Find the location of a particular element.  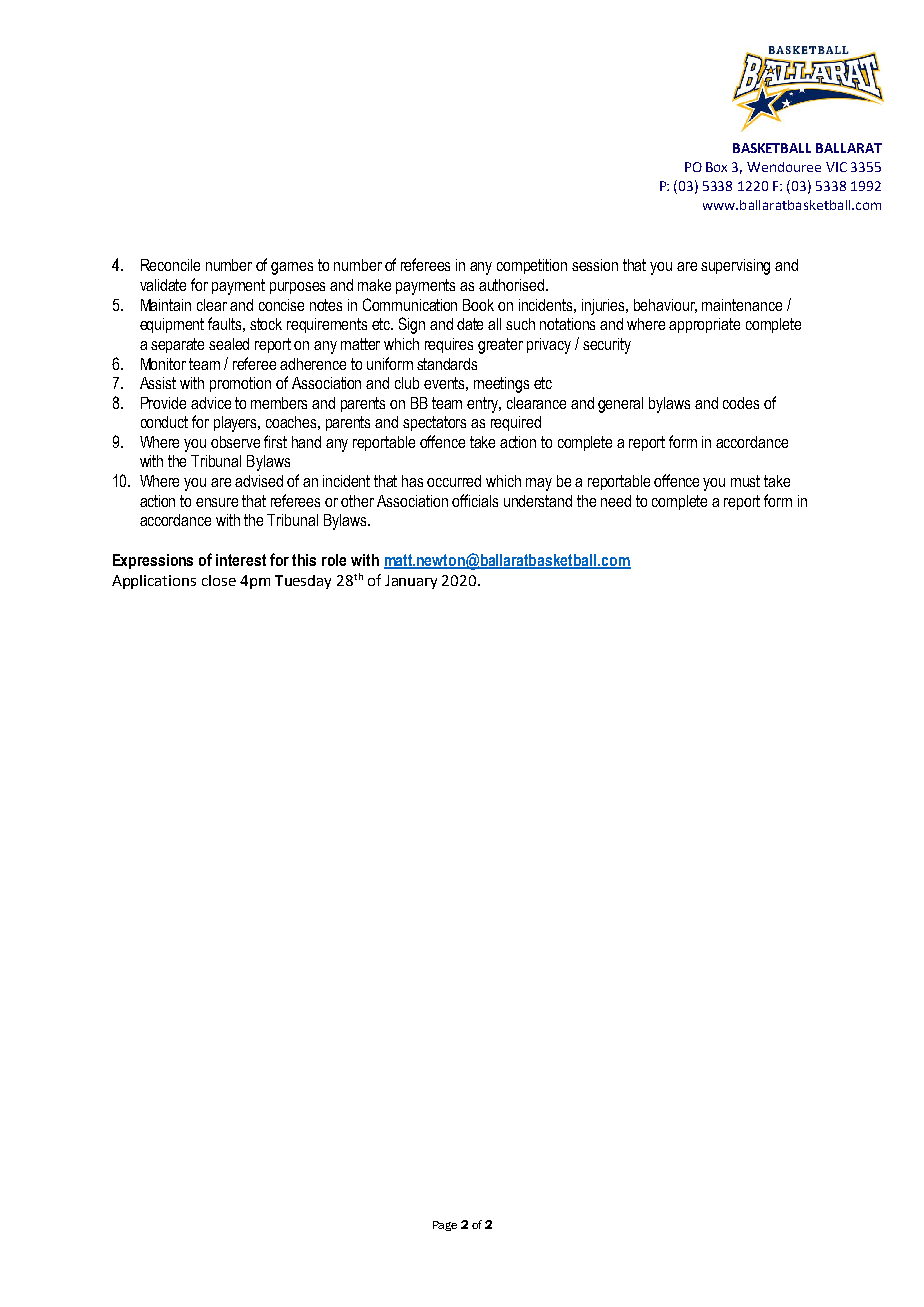

close is located at coordinates (219, 580).
